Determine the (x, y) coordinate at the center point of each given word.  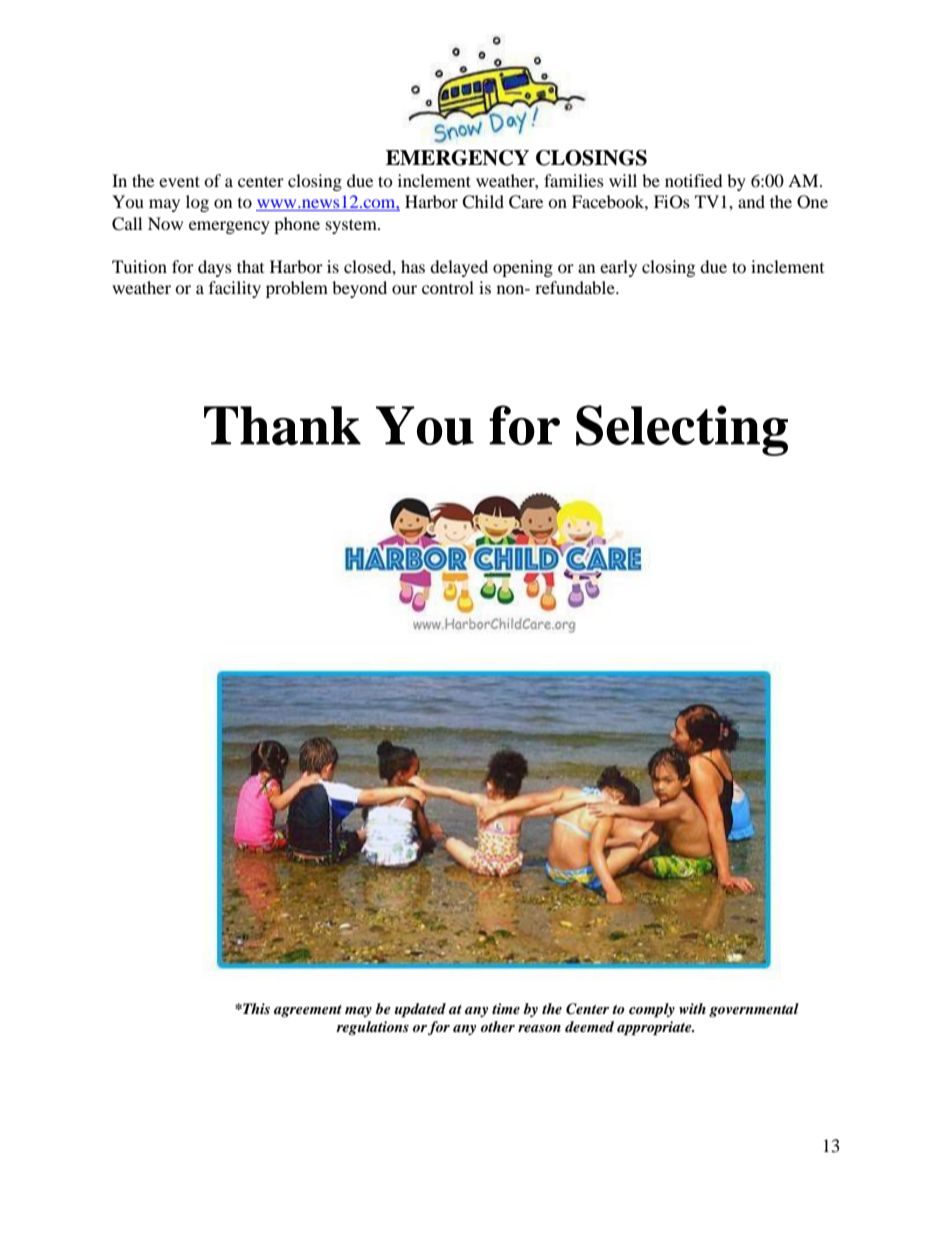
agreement (308, 1011)
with (692, 1008)
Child (483, 202)
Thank (282, 425)
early (618, 268)
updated (420, 1010)
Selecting (682, 430)
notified (694, 180)
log (197, 203)
